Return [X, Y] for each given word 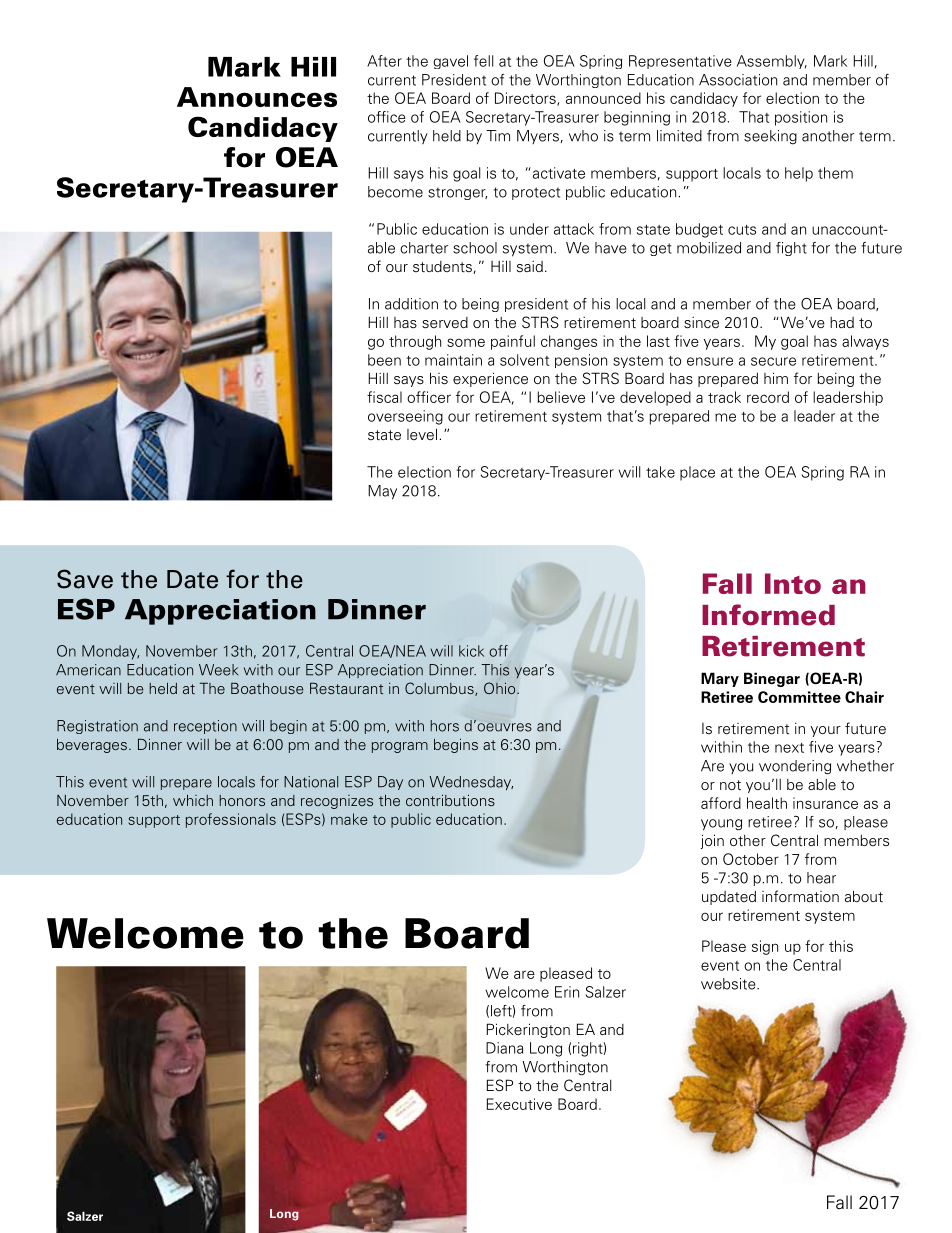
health [767, 803]
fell [483, 61]
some [466, 342]
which [193, 800]
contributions [450, 800]
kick [471, 651]
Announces [257, 97]
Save [85, 579]
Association [738, 80]
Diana [504, 1048]
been [384, 360]
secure [773, 361]
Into [793, 583]
